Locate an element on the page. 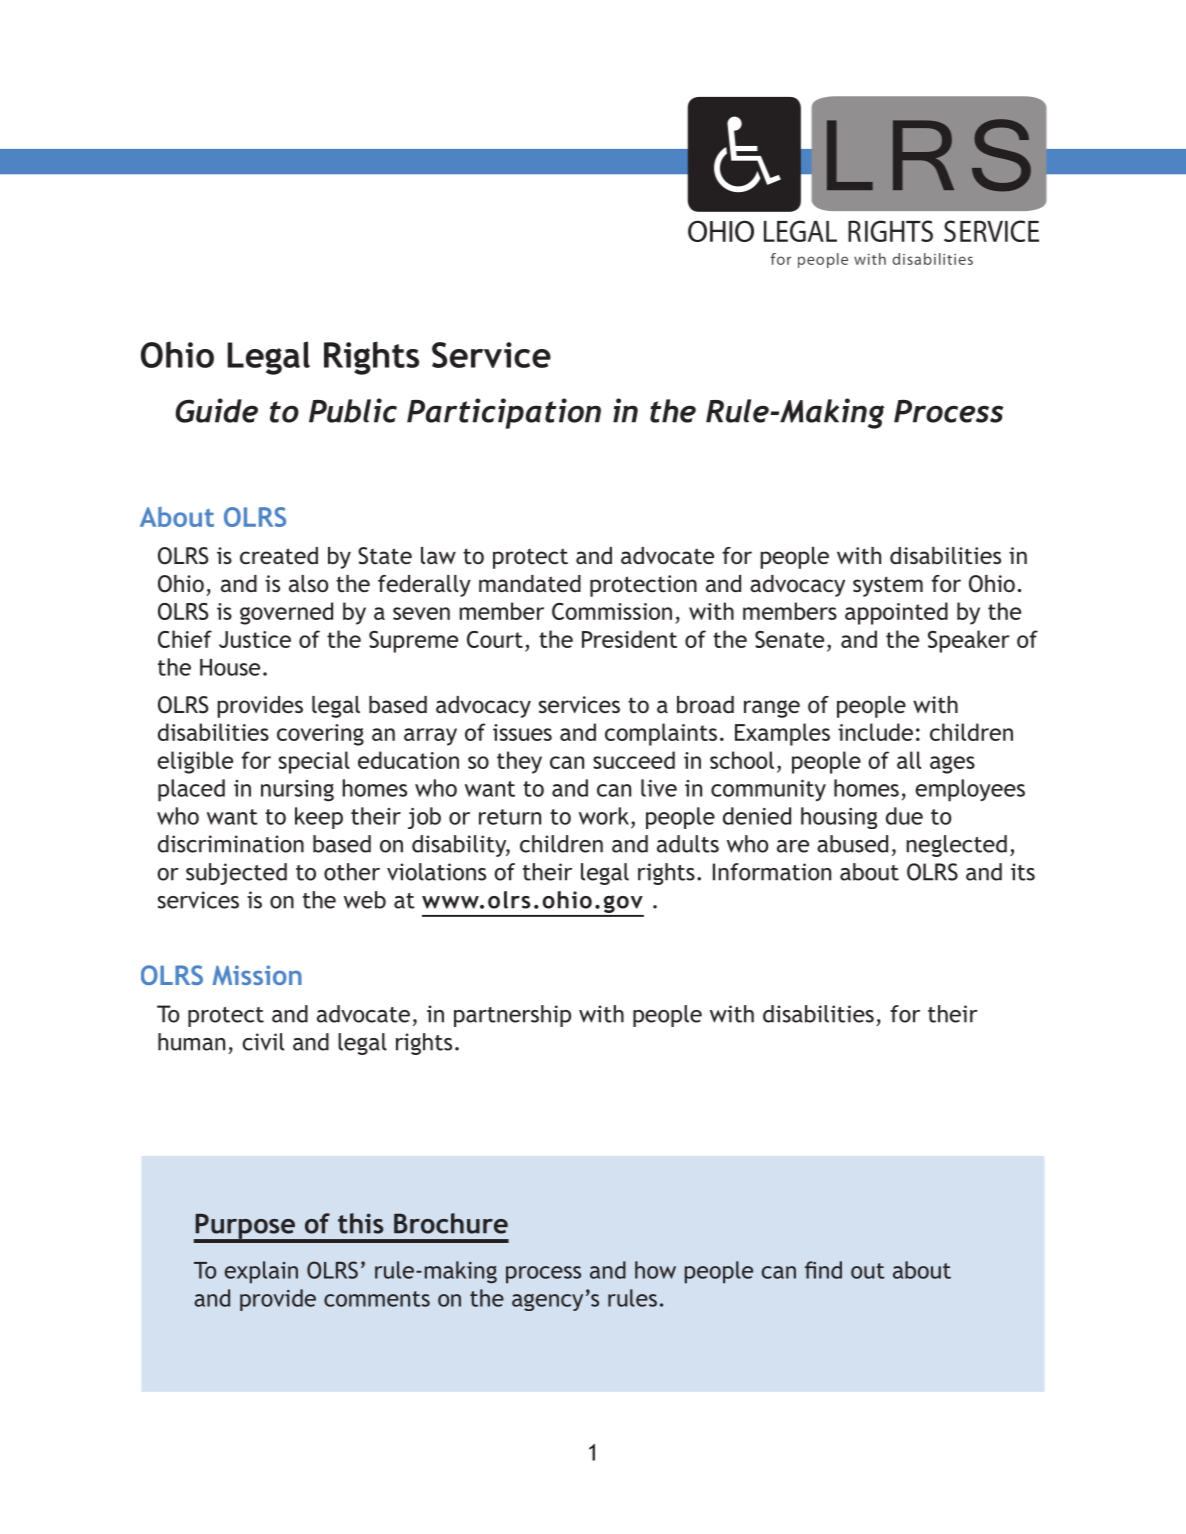 The width and height of the page is (1186, 1534). its is located at coordinates (1023, 872).
